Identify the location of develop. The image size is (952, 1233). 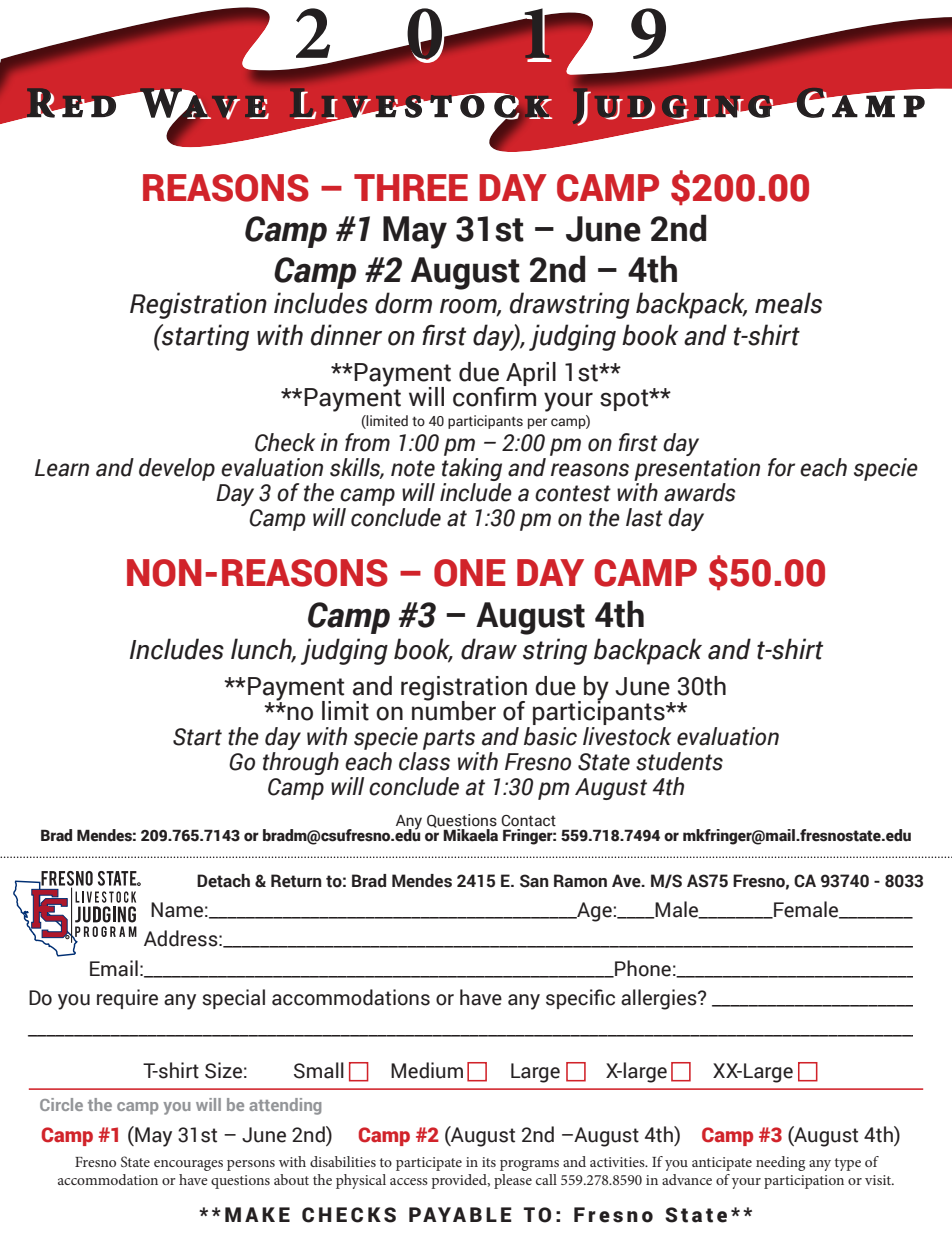
(177, 469).
